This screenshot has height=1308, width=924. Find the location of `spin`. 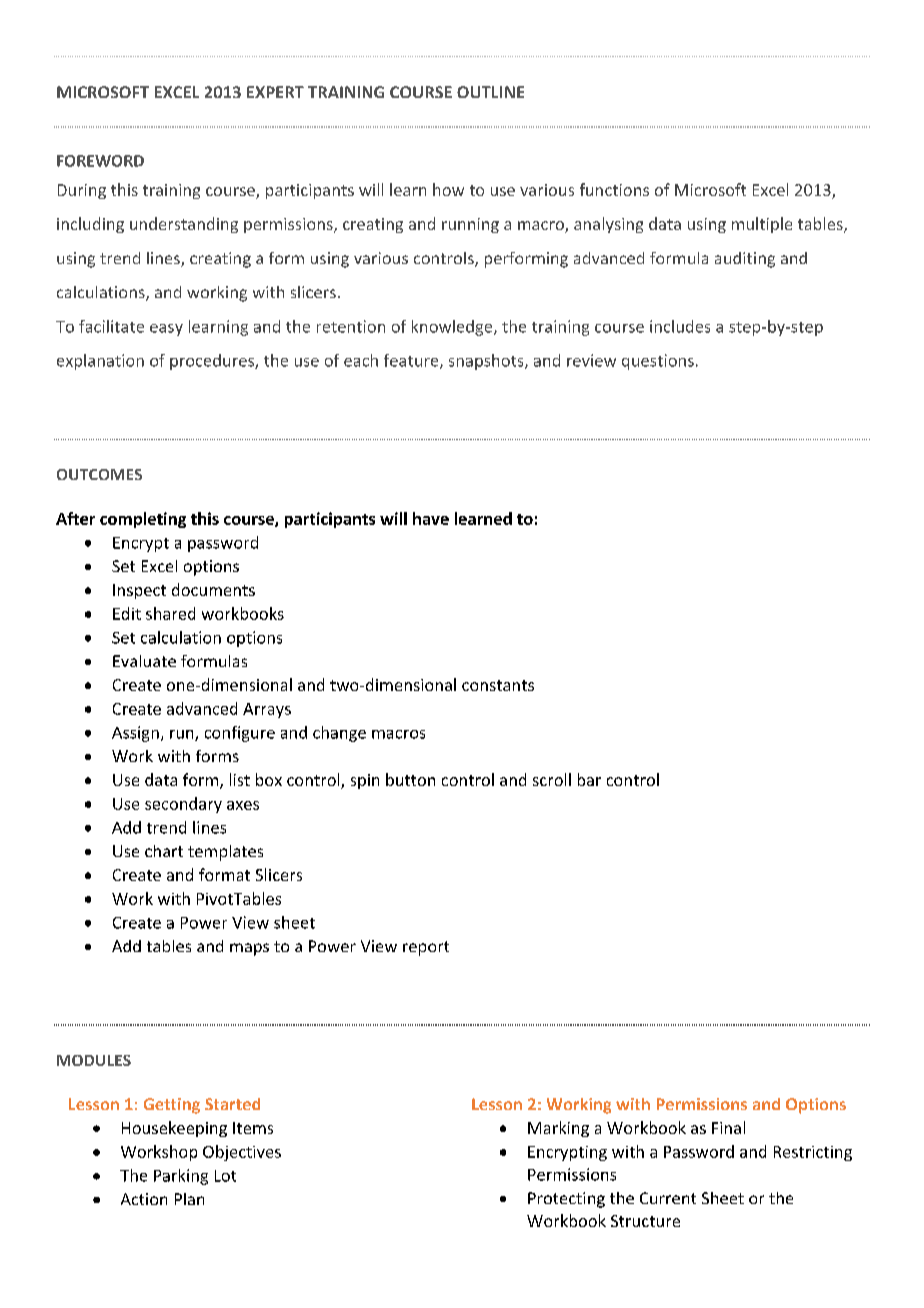

spin is located at coordinates (365, 781).
